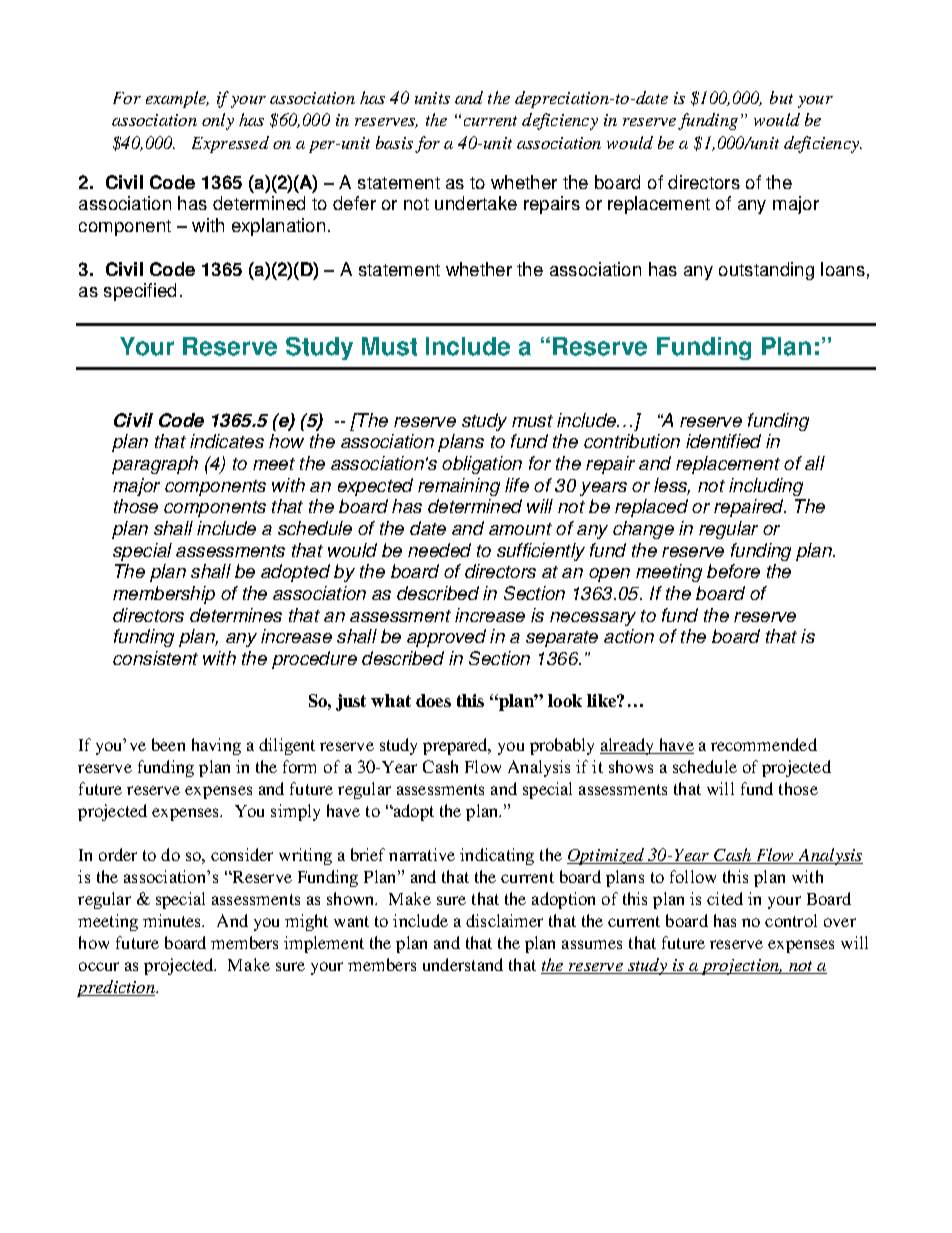  What do you see at coordinates (843, 269) in the document?
I see `loans` at bounding box center [843, 269].
